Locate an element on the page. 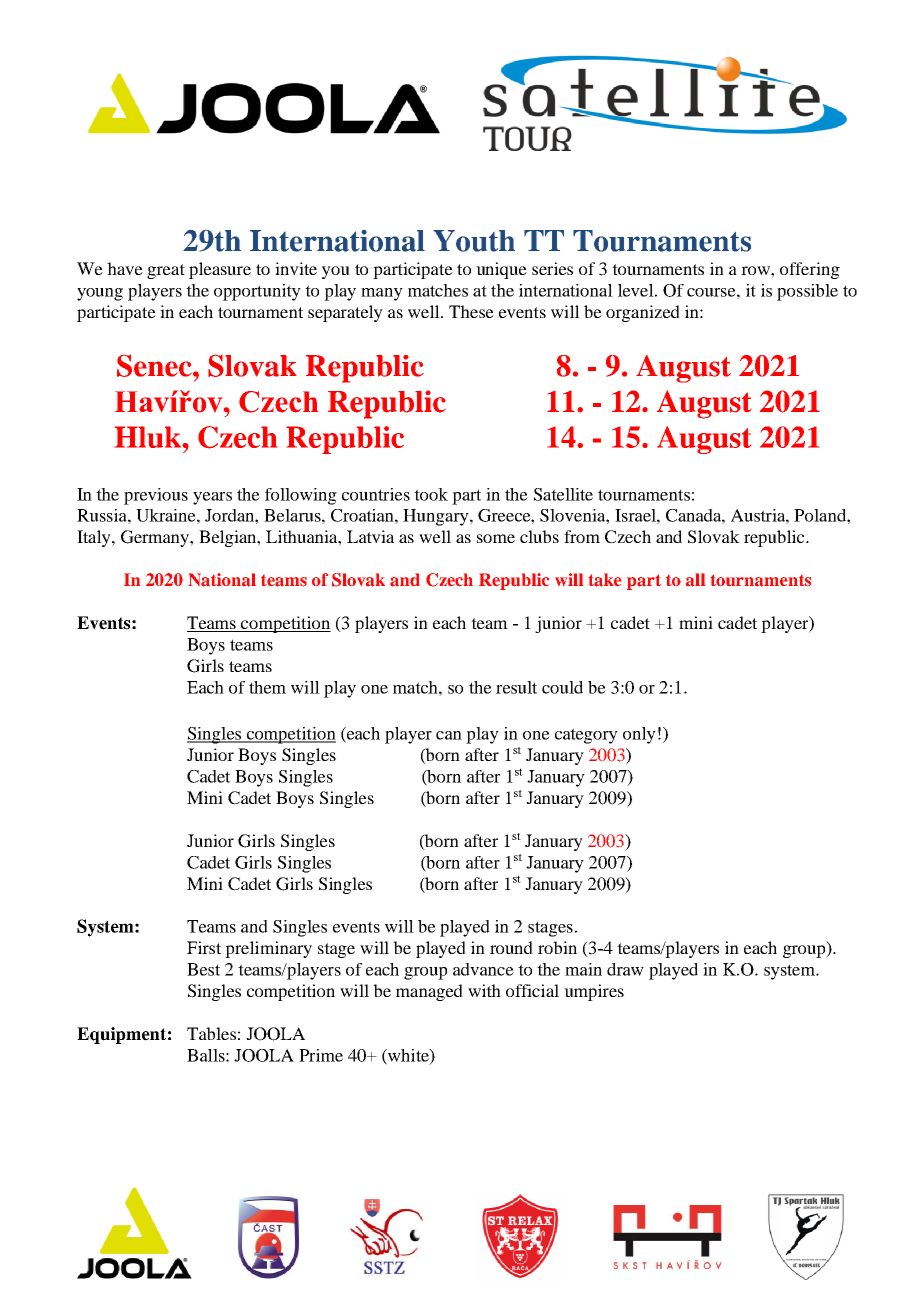 The width and height of the image is (924, 1308). managed is located at coordinates (429, 992).
